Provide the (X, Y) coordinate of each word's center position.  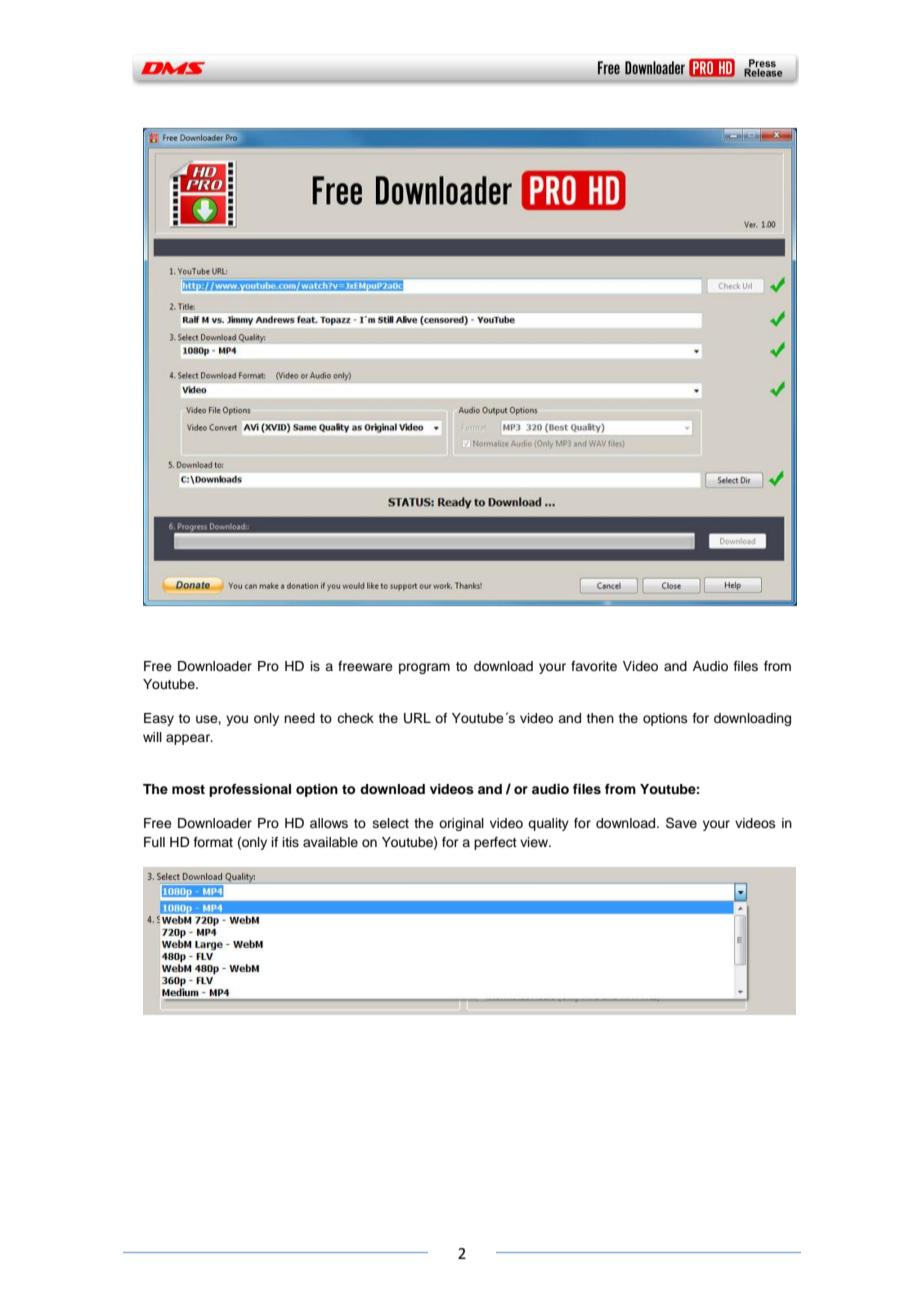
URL (417, 718)
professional (250, 790)
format (213, 842)
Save (681, 823)
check (355, 718)
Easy (159, 719)
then (600, 718)
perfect (495, 843)
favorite (594, 666)
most (188, 790)
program (424, 668)
